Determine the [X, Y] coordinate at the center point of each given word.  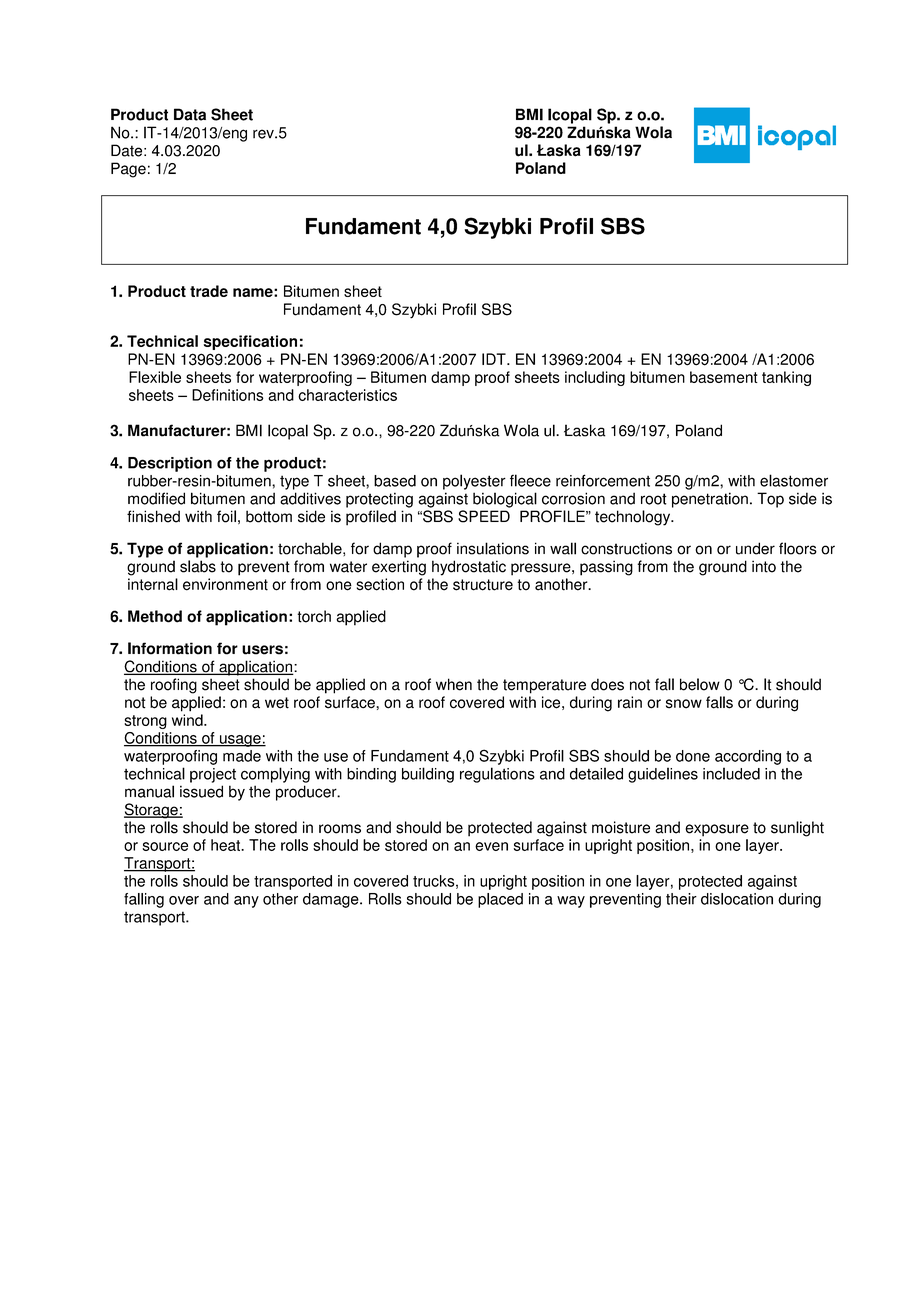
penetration [710, 500]
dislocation [737, 899]
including [595, 378]
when [454, 684]
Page [128, 170]
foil [226, 516]
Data [190, 114]
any [246, 902]
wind [188, 720]
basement [724, 377]
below [700, 684]
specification [250, 342]
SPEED [484, 516]
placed [500, 900]
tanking [786, 378]
